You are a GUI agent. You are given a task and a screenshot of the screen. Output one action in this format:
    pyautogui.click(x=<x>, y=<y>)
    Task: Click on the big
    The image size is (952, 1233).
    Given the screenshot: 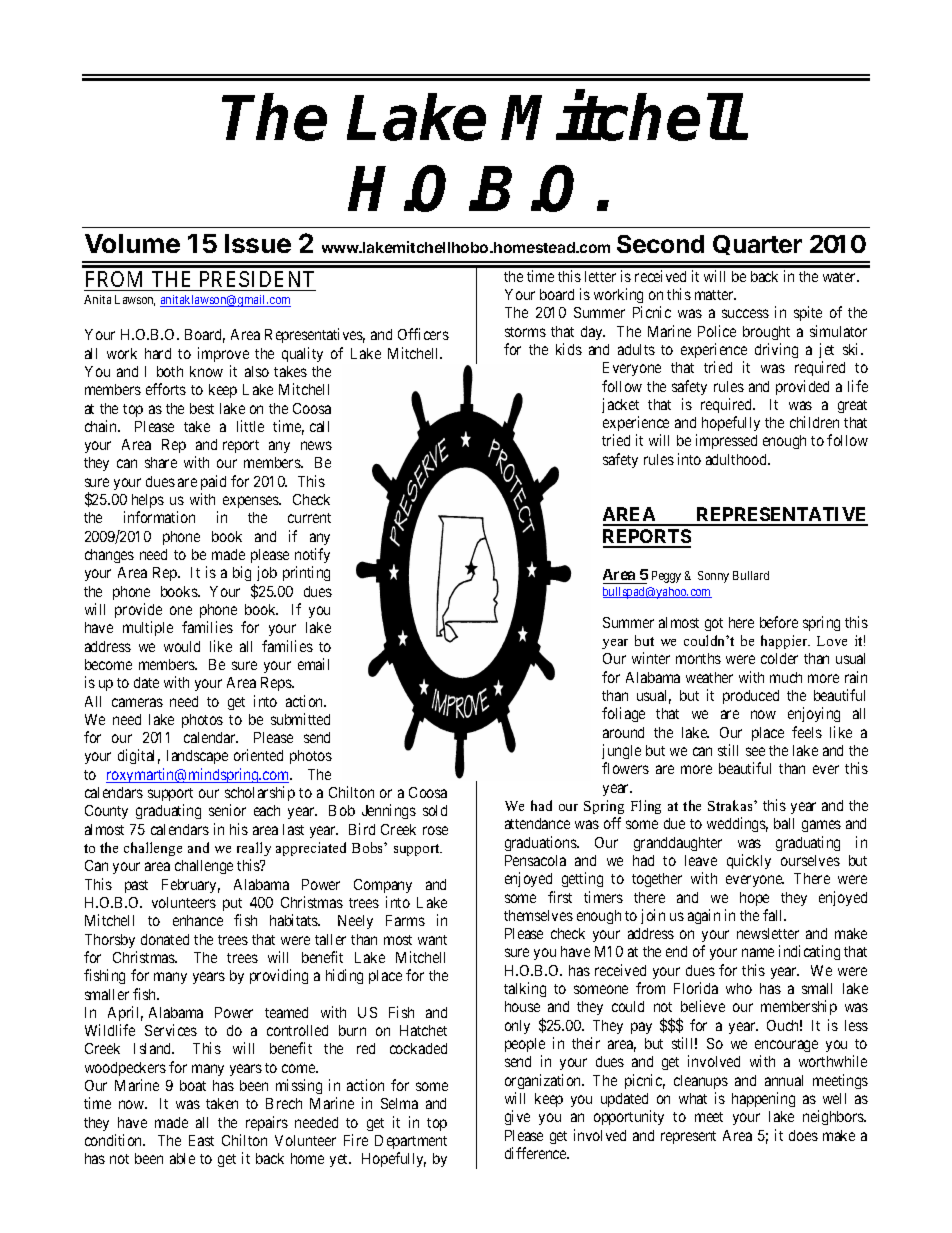 What is the action you would take?
    pyautogui.click(x=242, y=573)
